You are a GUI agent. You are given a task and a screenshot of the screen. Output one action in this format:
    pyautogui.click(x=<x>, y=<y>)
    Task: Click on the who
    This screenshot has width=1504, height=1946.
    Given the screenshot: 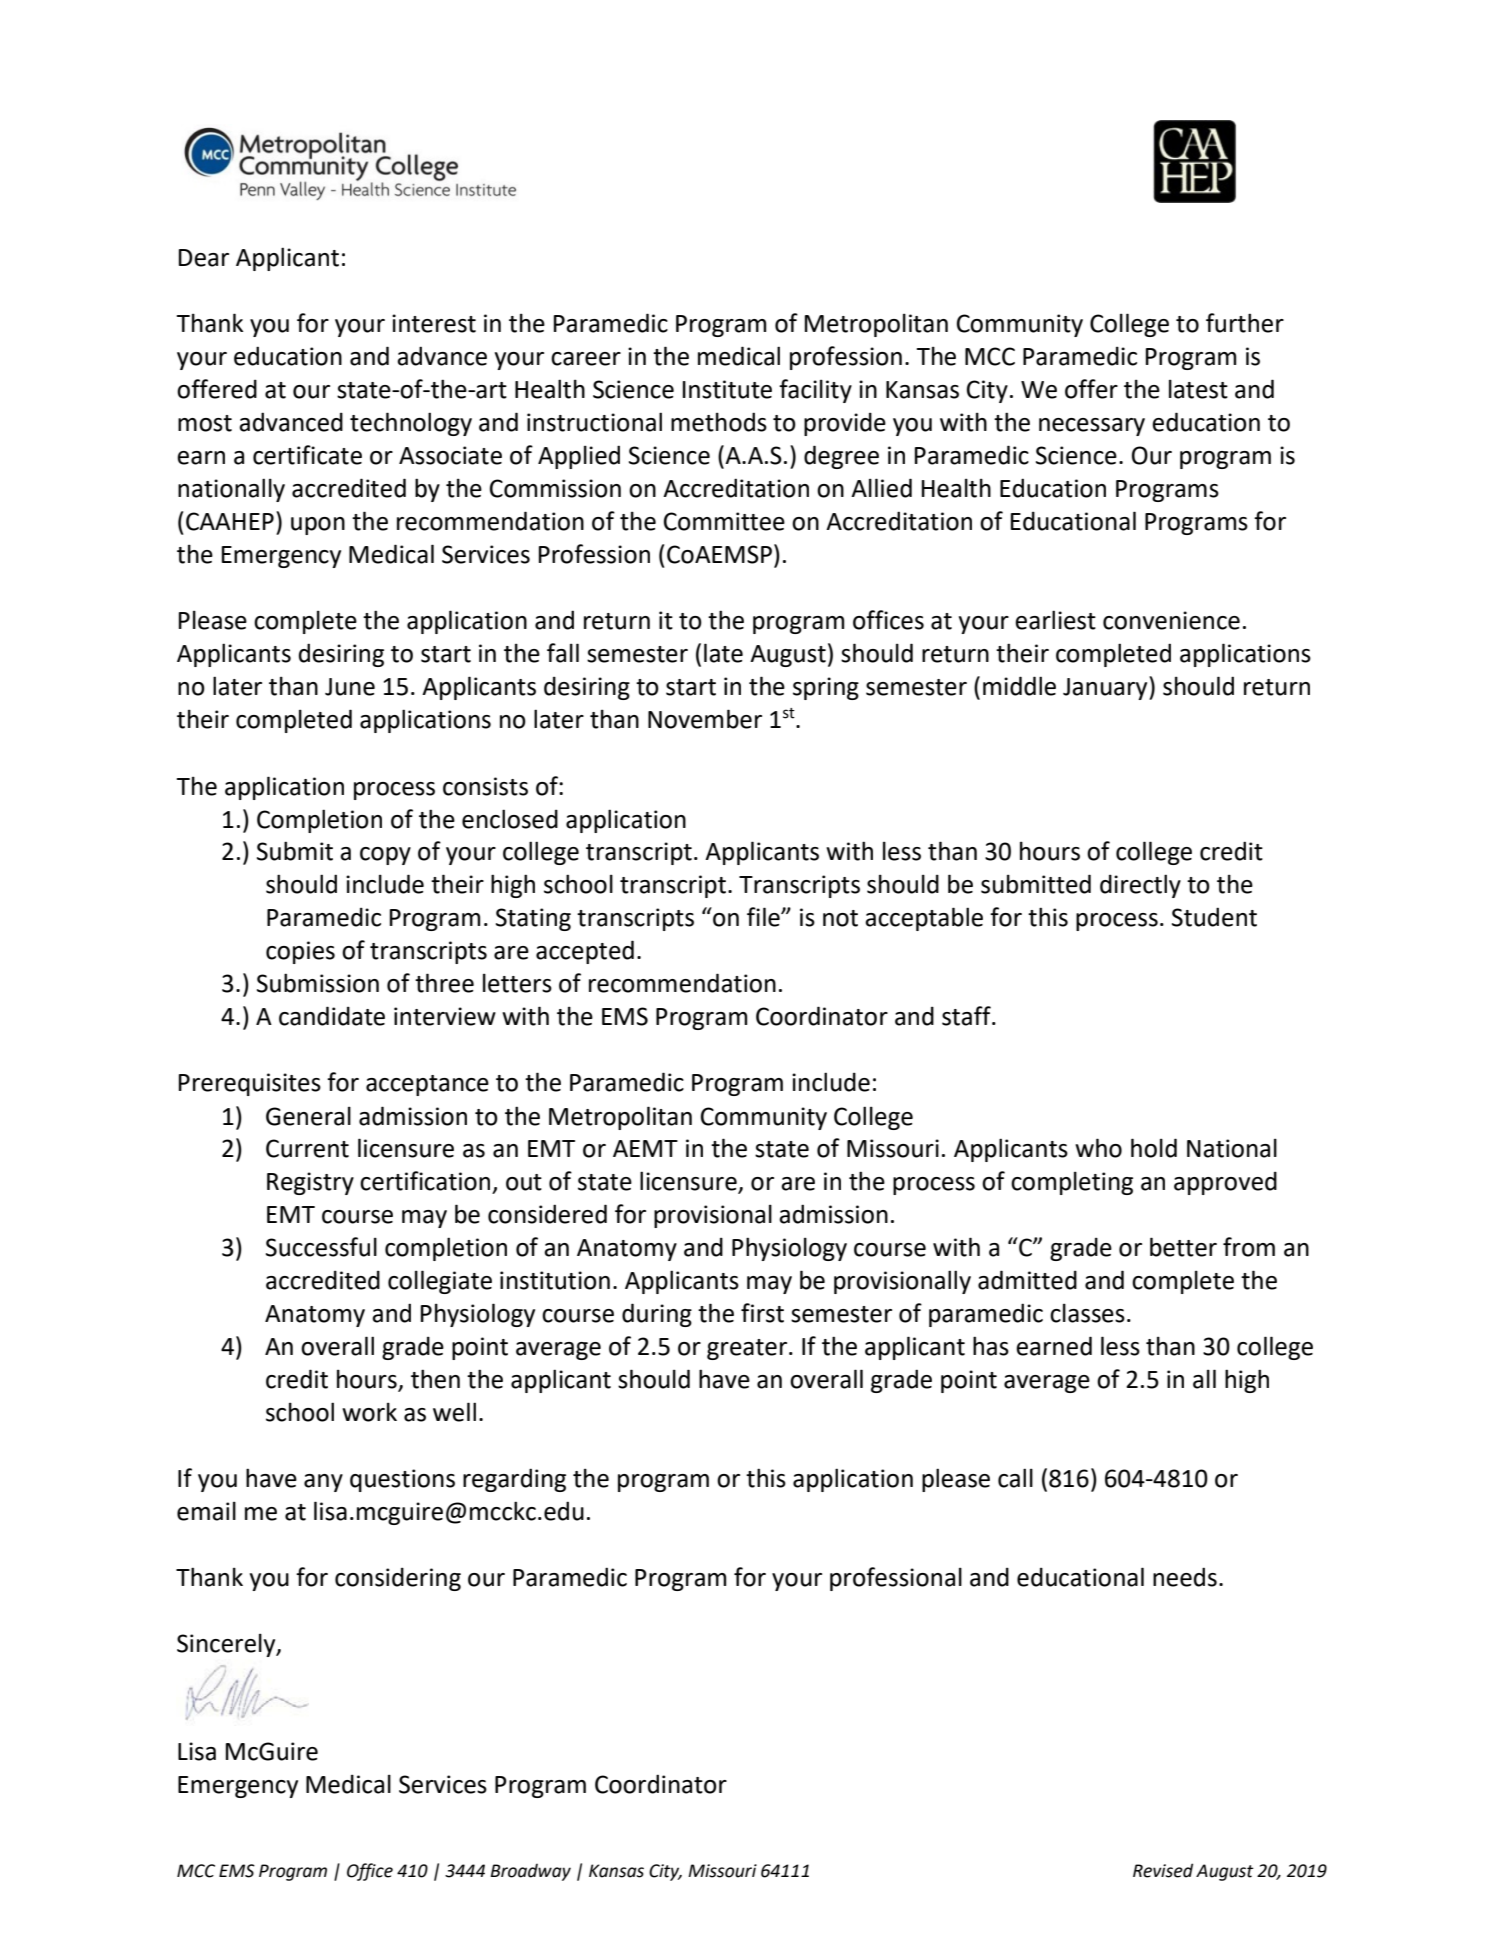 What is the action you would take?
    pyautogui.click(x=1098, y=1148)
